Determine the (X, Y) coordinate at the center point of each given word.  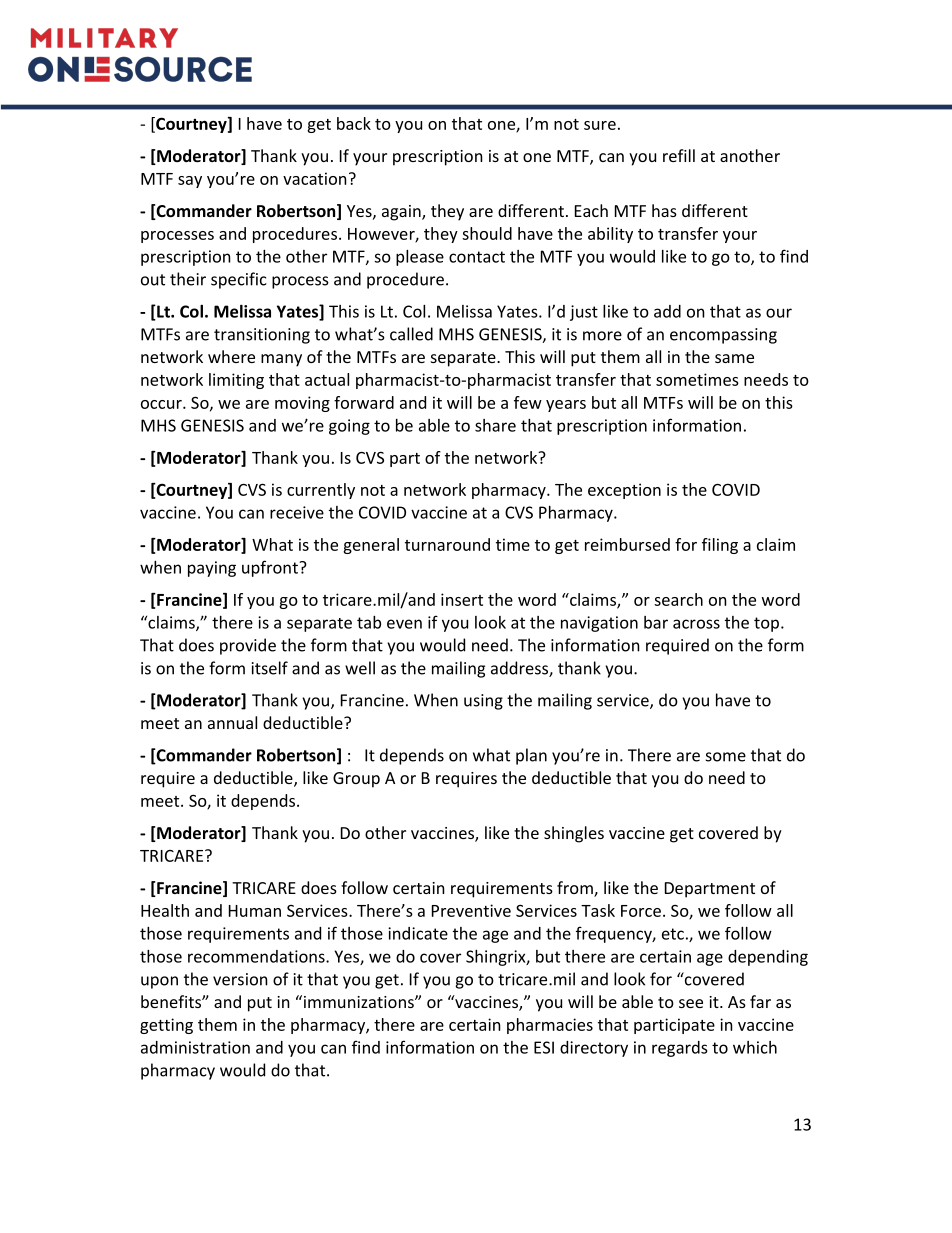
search (678, 599)
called (411, 334)
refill (679, 155)
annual (232, 722)
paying (212, 569)
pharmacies (550, 1026)
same (734, 358)
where (231, 356)
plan (531, 756)
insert (462, 599)
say (190, 182)
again (402, 213)
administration (195, 1047)
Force (641, 911)
